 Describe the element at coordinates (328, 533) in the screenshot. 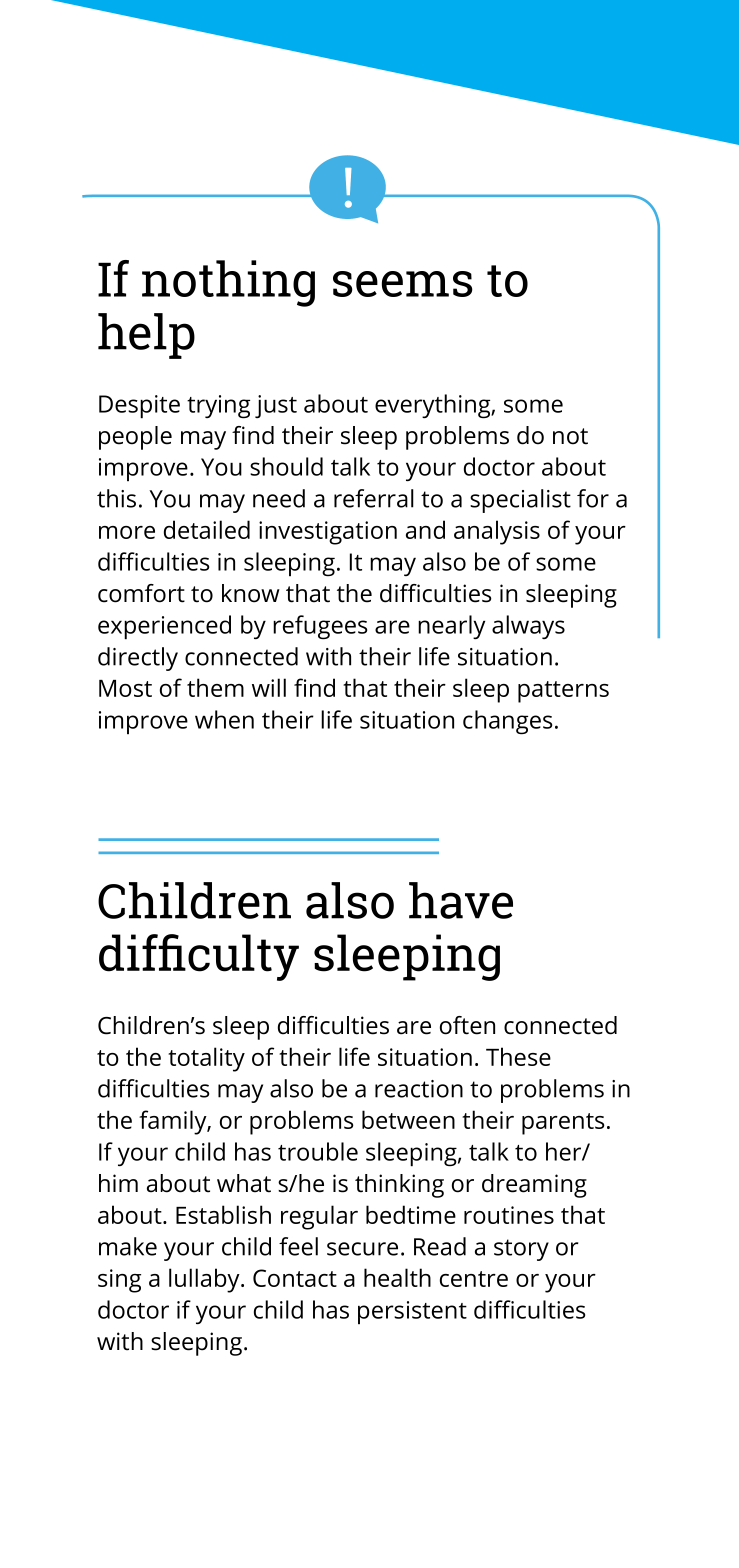

I see `investigation` at that location.
